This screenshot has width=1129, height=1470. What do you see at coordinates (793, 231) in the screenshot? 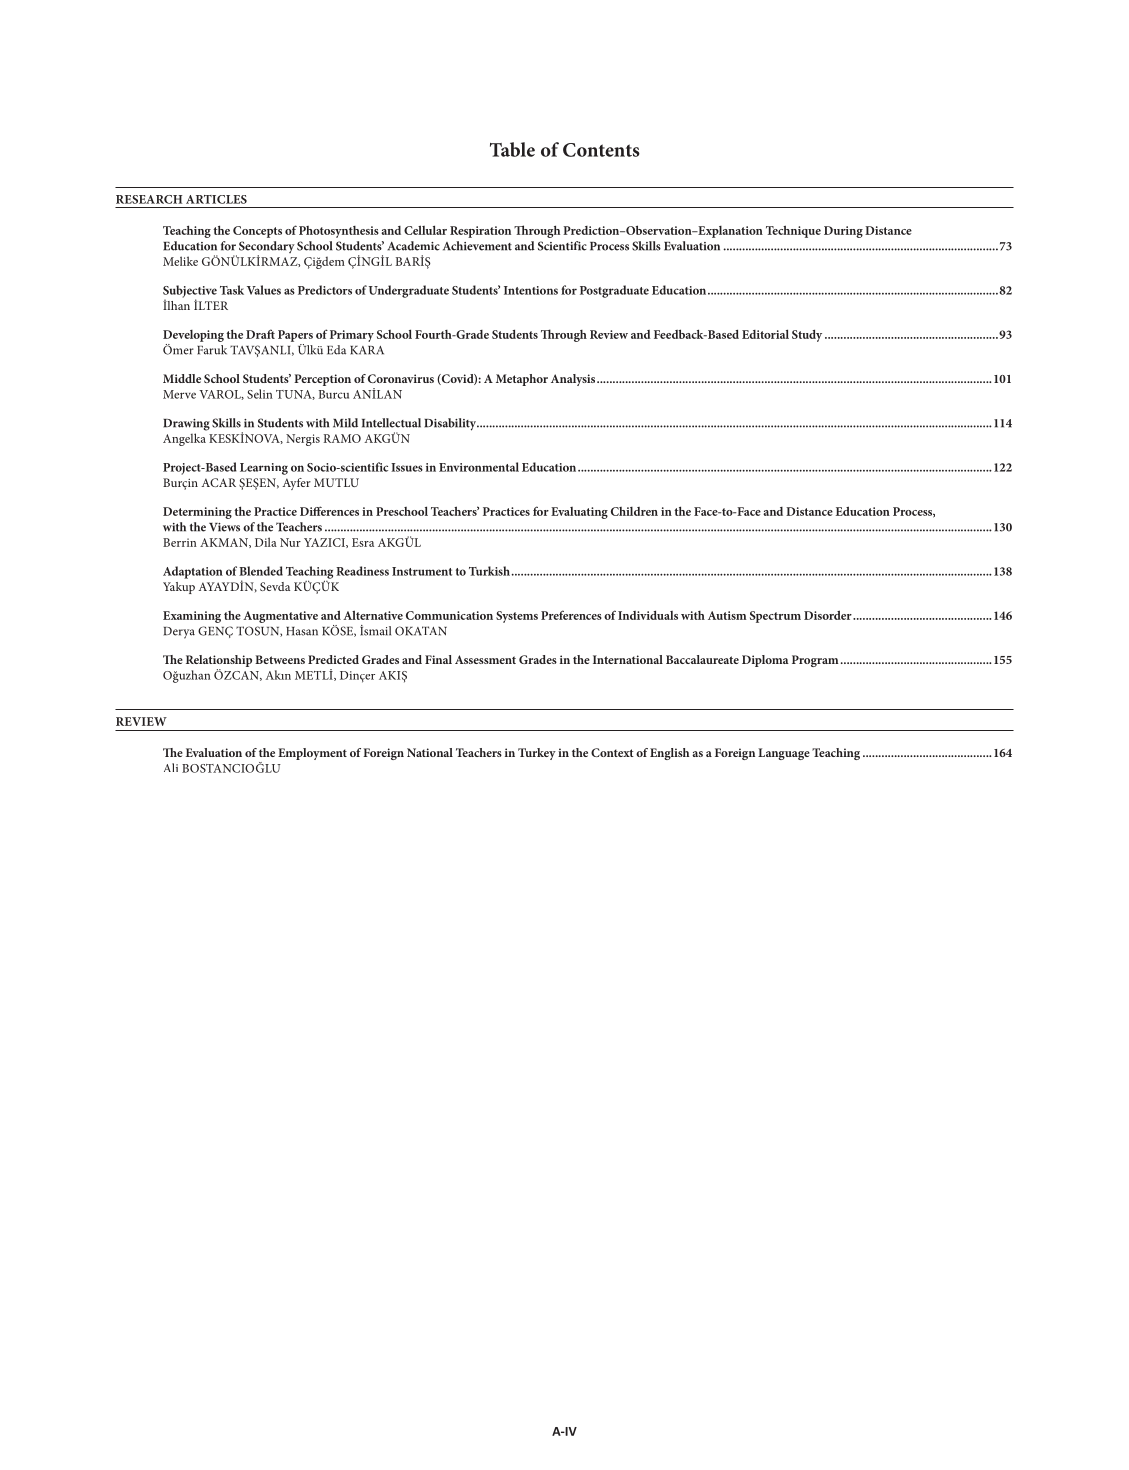
I see `Technique` at bounding box center [793, 231].
